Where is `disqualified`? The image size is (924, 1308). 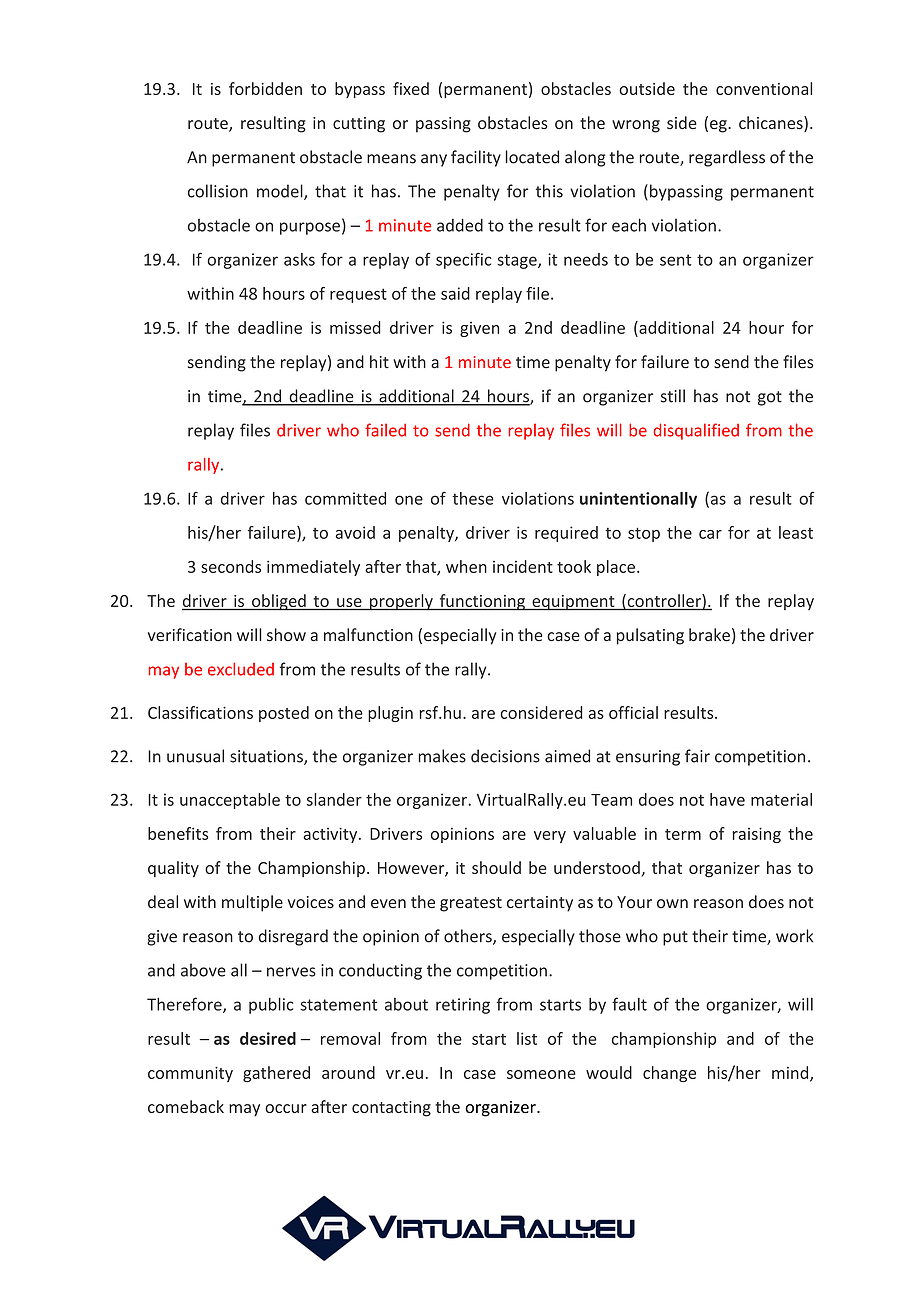 disqualified is located at coordinates (696, 431).
